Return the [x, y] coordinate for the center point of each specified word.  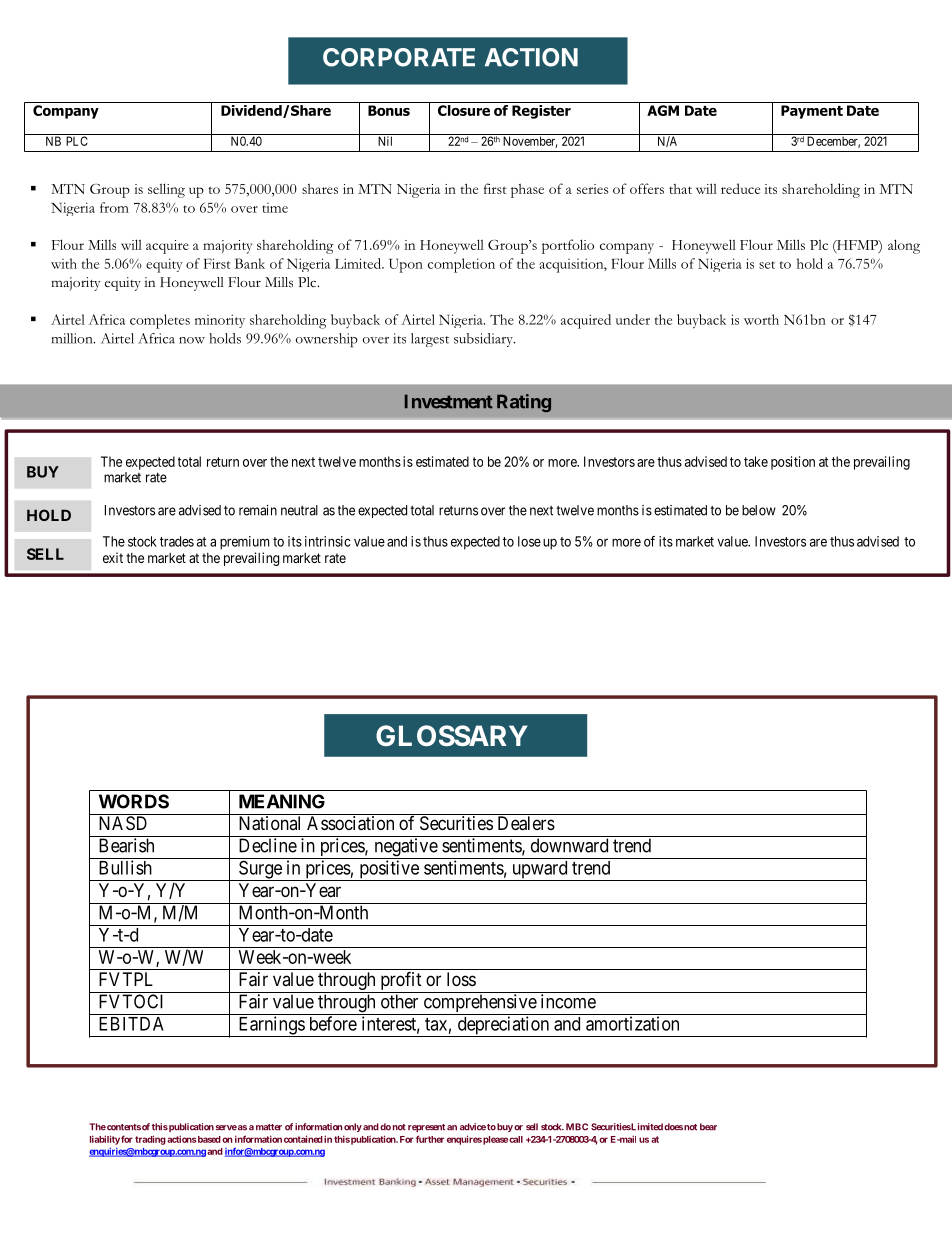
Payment [812, 112]
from [114, 207]
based [208, 1139]
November [530, 142]
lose [529, 541]
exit [113, 557]
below [759, 510]
